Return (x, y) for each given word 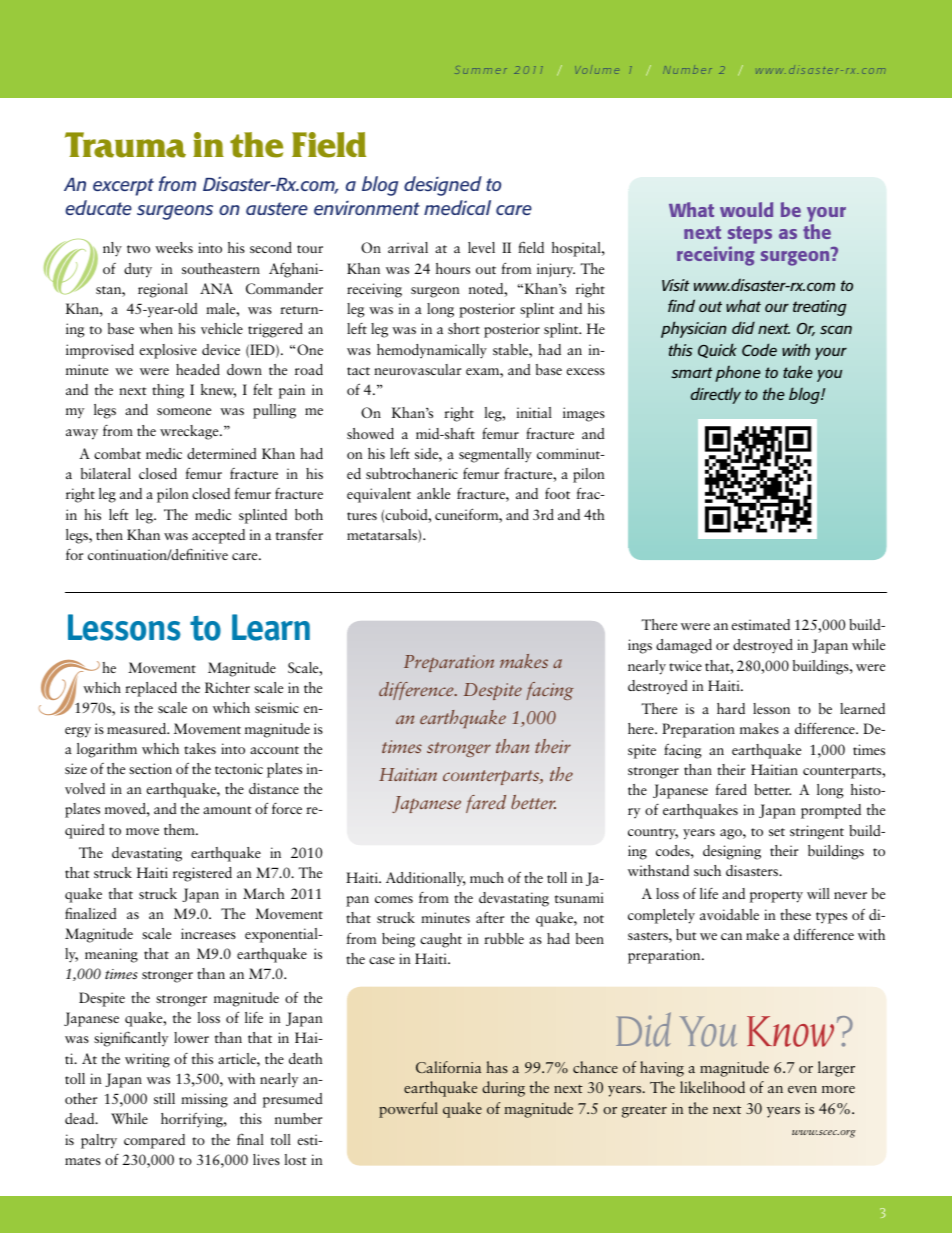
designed (443, 186)
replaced (151, 689)
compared (154, 1141)
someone (184, 411)
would (746, 209)
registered (202, 874)
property (776, 897)
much (487, 877)
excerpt (123, 187)
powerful (408, 1110)
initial (534, 412)
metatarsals (383, 536)
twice (685, 665)
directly (716, 395)
